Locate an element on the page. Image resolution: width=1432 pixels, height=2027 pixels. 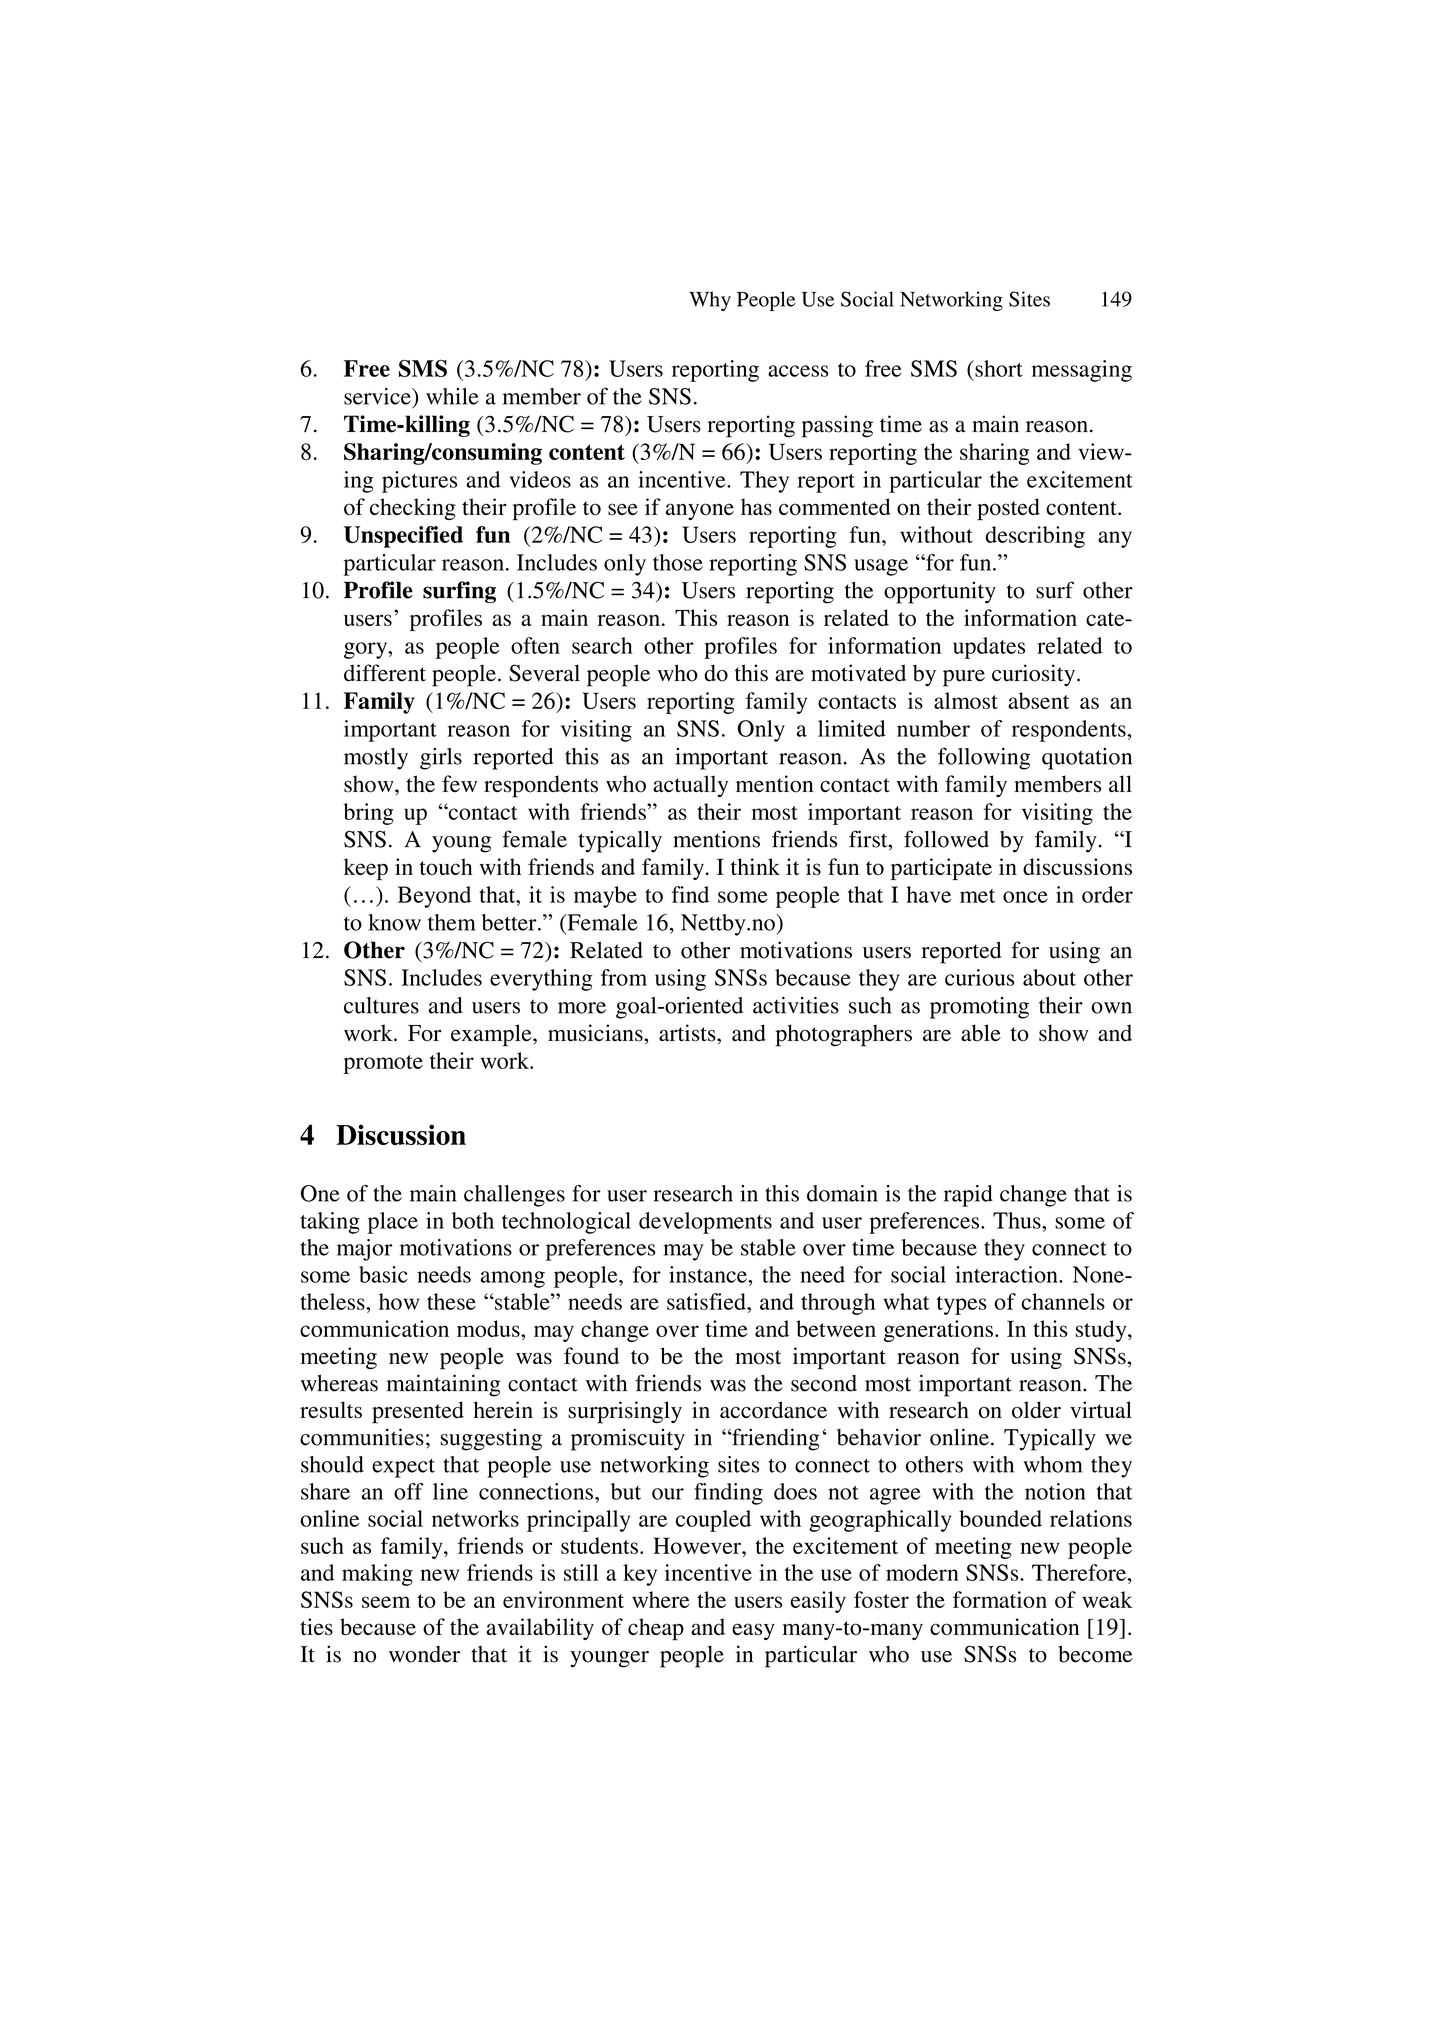
about is located at coordinates (1049, 977).
